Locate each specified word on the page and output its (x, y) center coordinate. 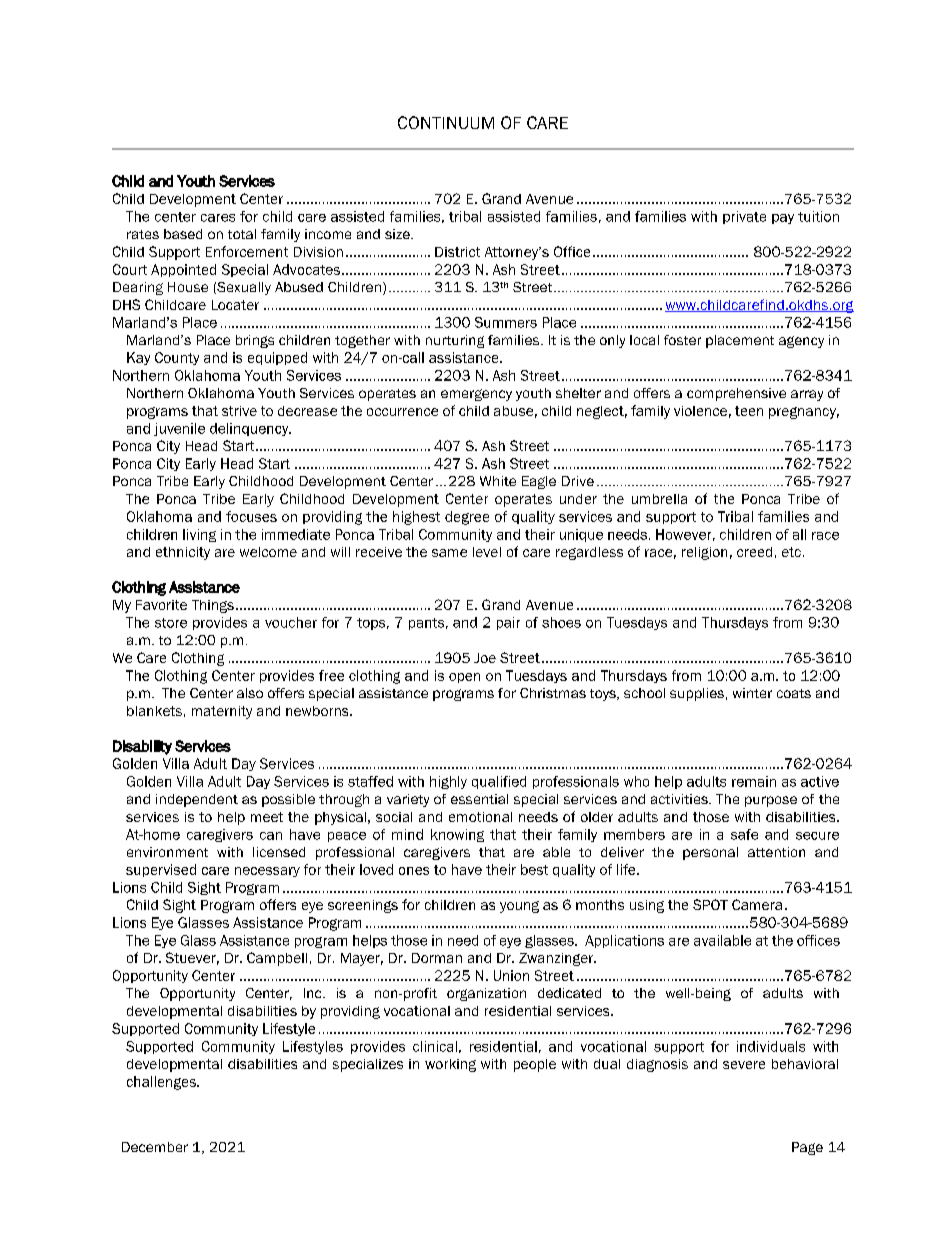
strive (239, 411)
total (242, 234)
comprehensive (736, 394)
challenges (162, 1083)
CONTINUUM (446, 122)
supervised (161, 870)
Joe (485, 658)
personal (710, 853)
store (171, 623)
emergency (476, 395)
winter (752, 693)
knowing (457, 835)
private (744, 217)
